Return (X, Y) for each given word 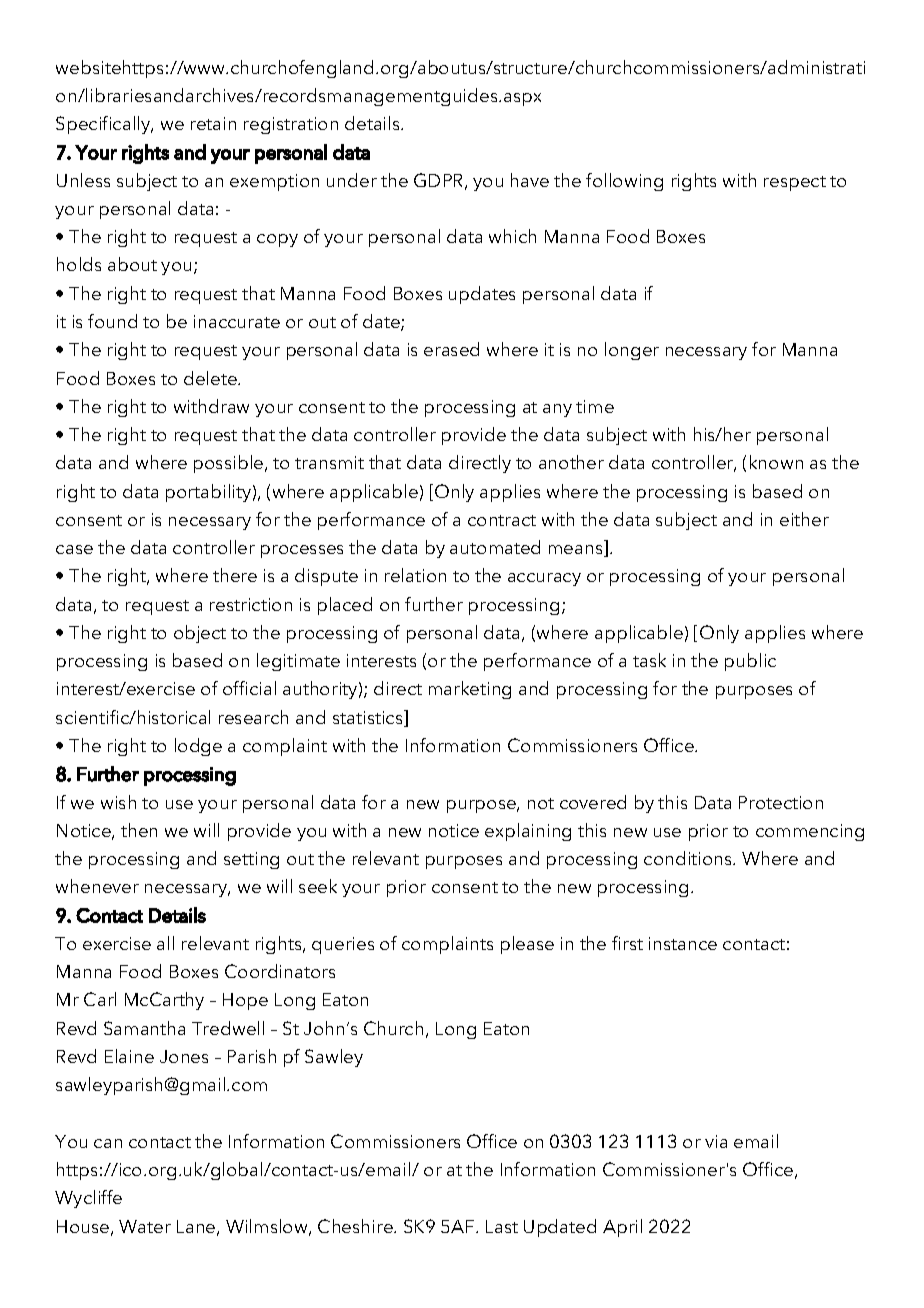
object (200, 634)
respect (795, 183)
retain (213, 123)
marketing (470, 690)
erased (451, 349)
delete (211, 378)
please (527, 945)
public (750, 662)
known (776, 462)
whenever (97, 886)
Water (145, 1226)
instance (683, 943)
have (530, 180)
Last (502, 1226)
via (716, 1141)
